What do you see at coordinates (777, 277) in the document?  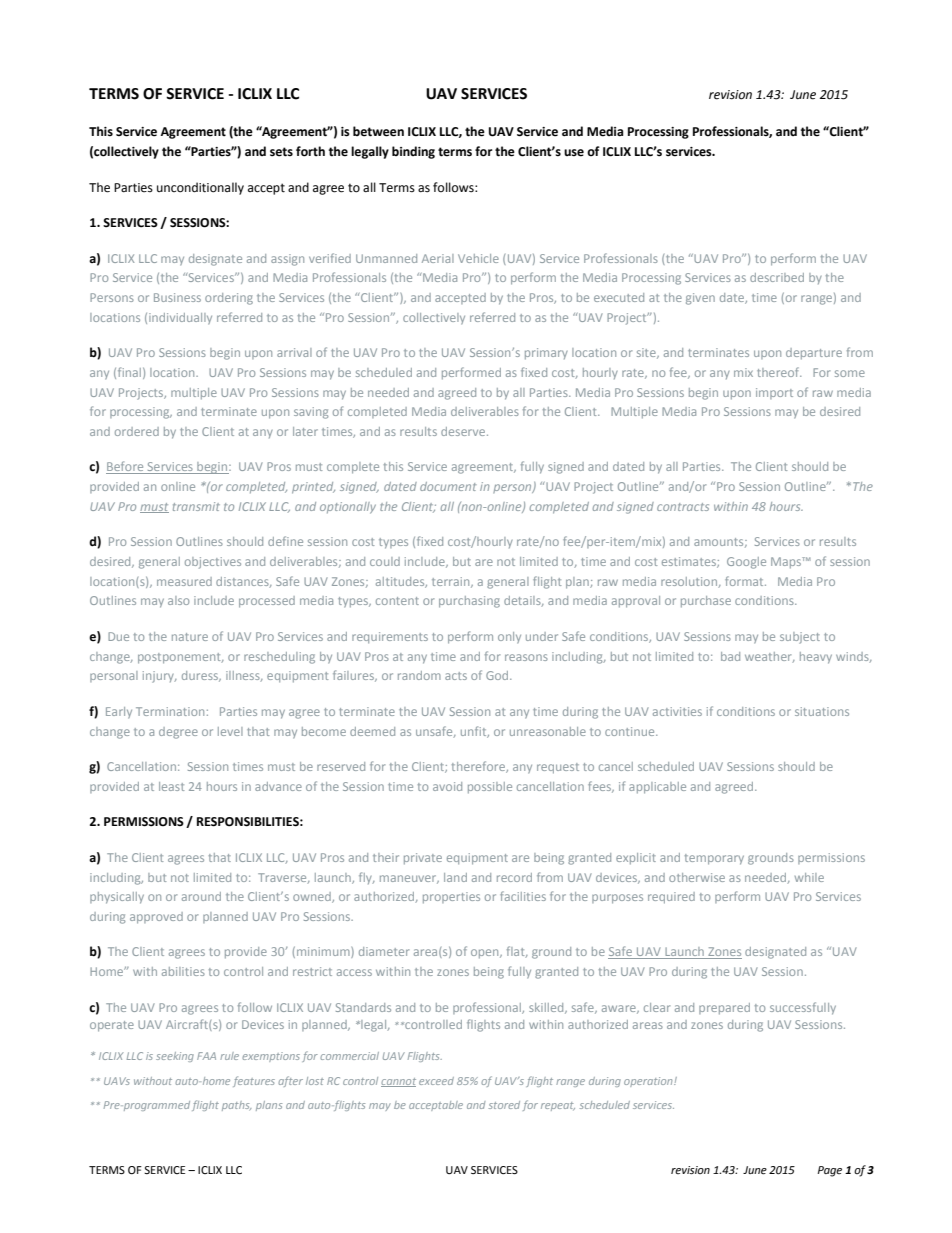 I see `described` at bounding box center [777, 277].
